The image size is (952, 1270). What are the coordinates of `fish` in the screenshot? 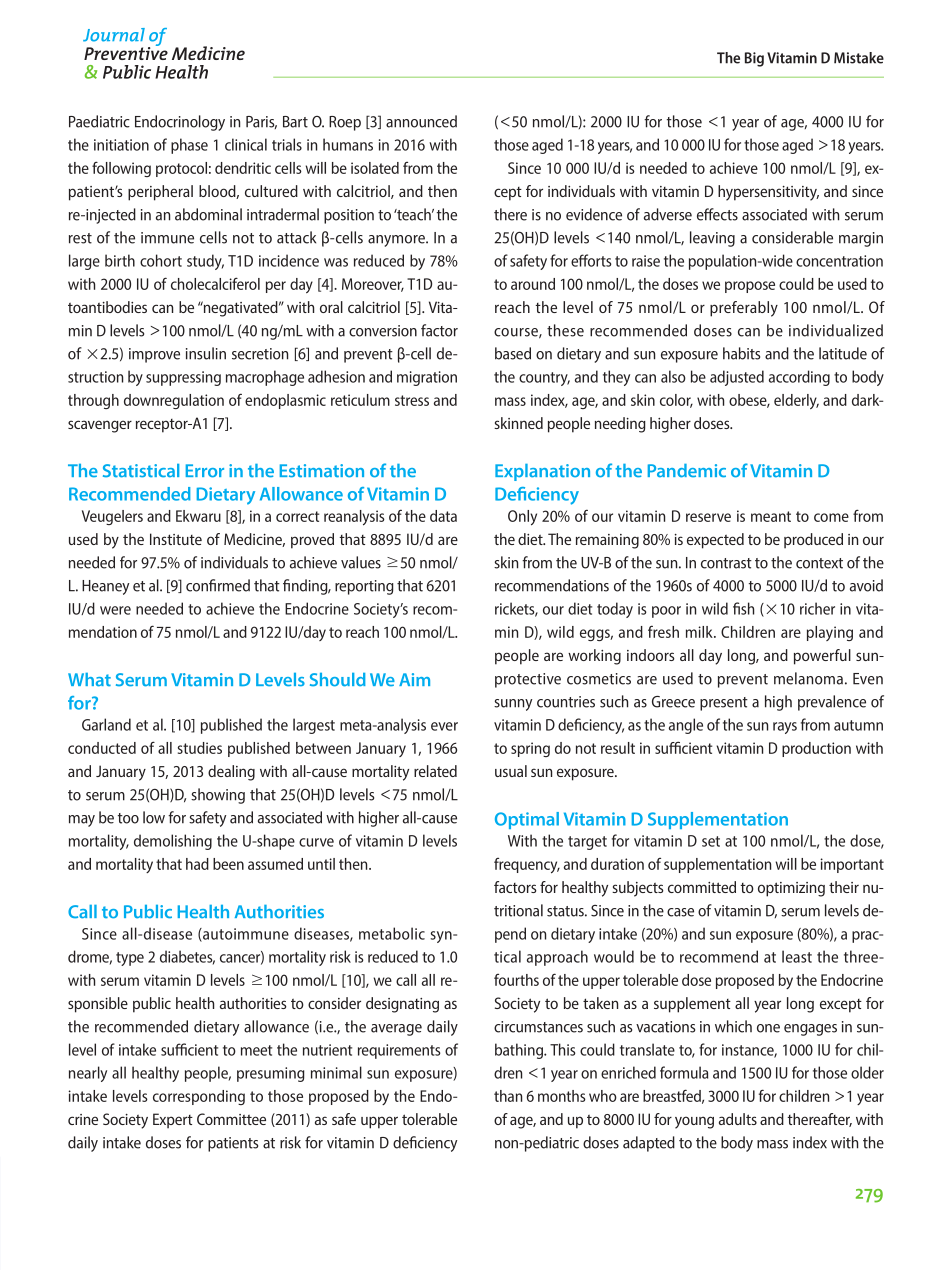 It's located at (743, 608).
